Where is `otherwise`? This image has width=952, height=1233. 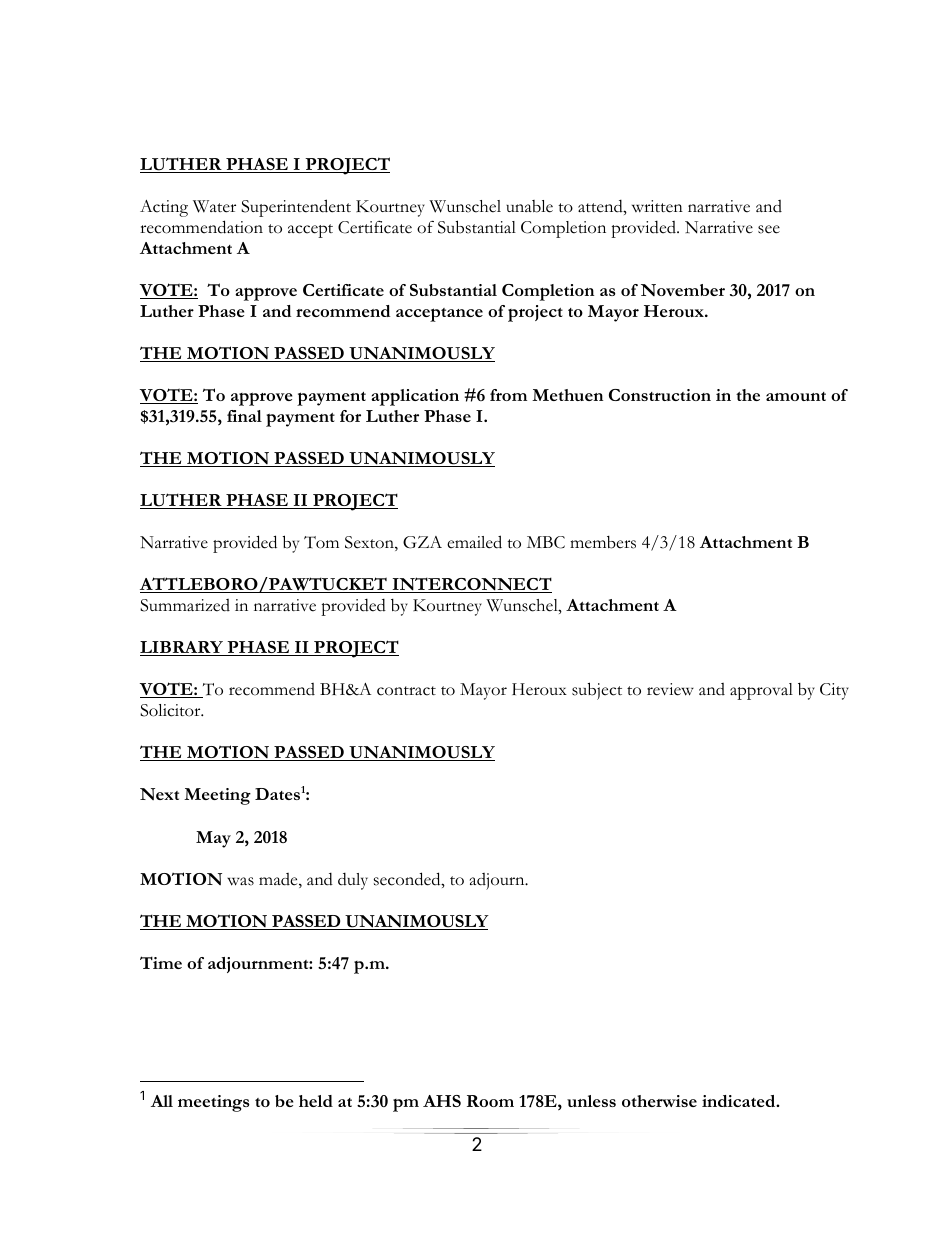 otherwise is located at coordinates (659, 1101).
